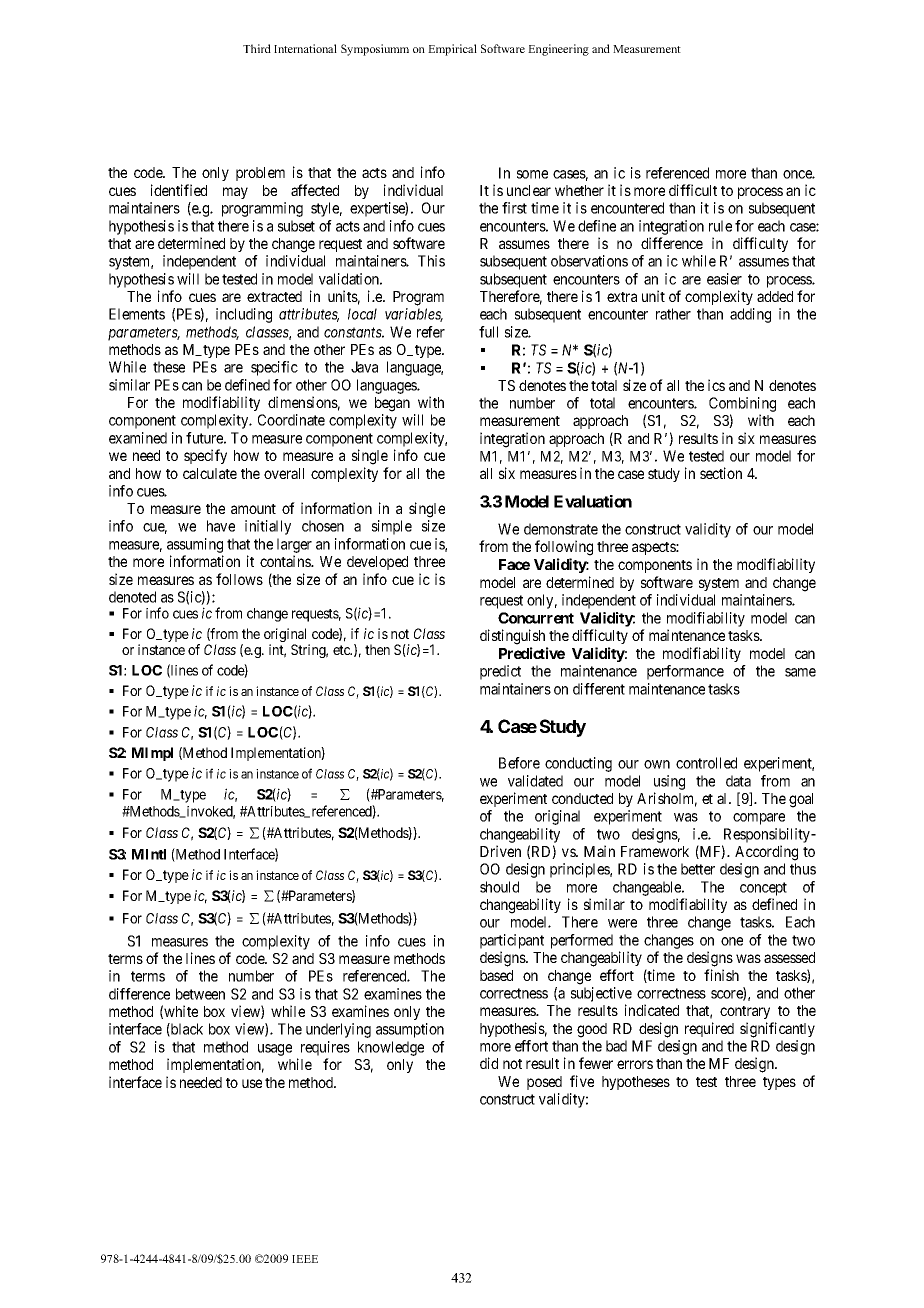 The height and width of the screenshot is (1308, 924). What do you see at coordinates (716, 385) in the screenshot?
I see `ics` at bounding box center [716, 385].
